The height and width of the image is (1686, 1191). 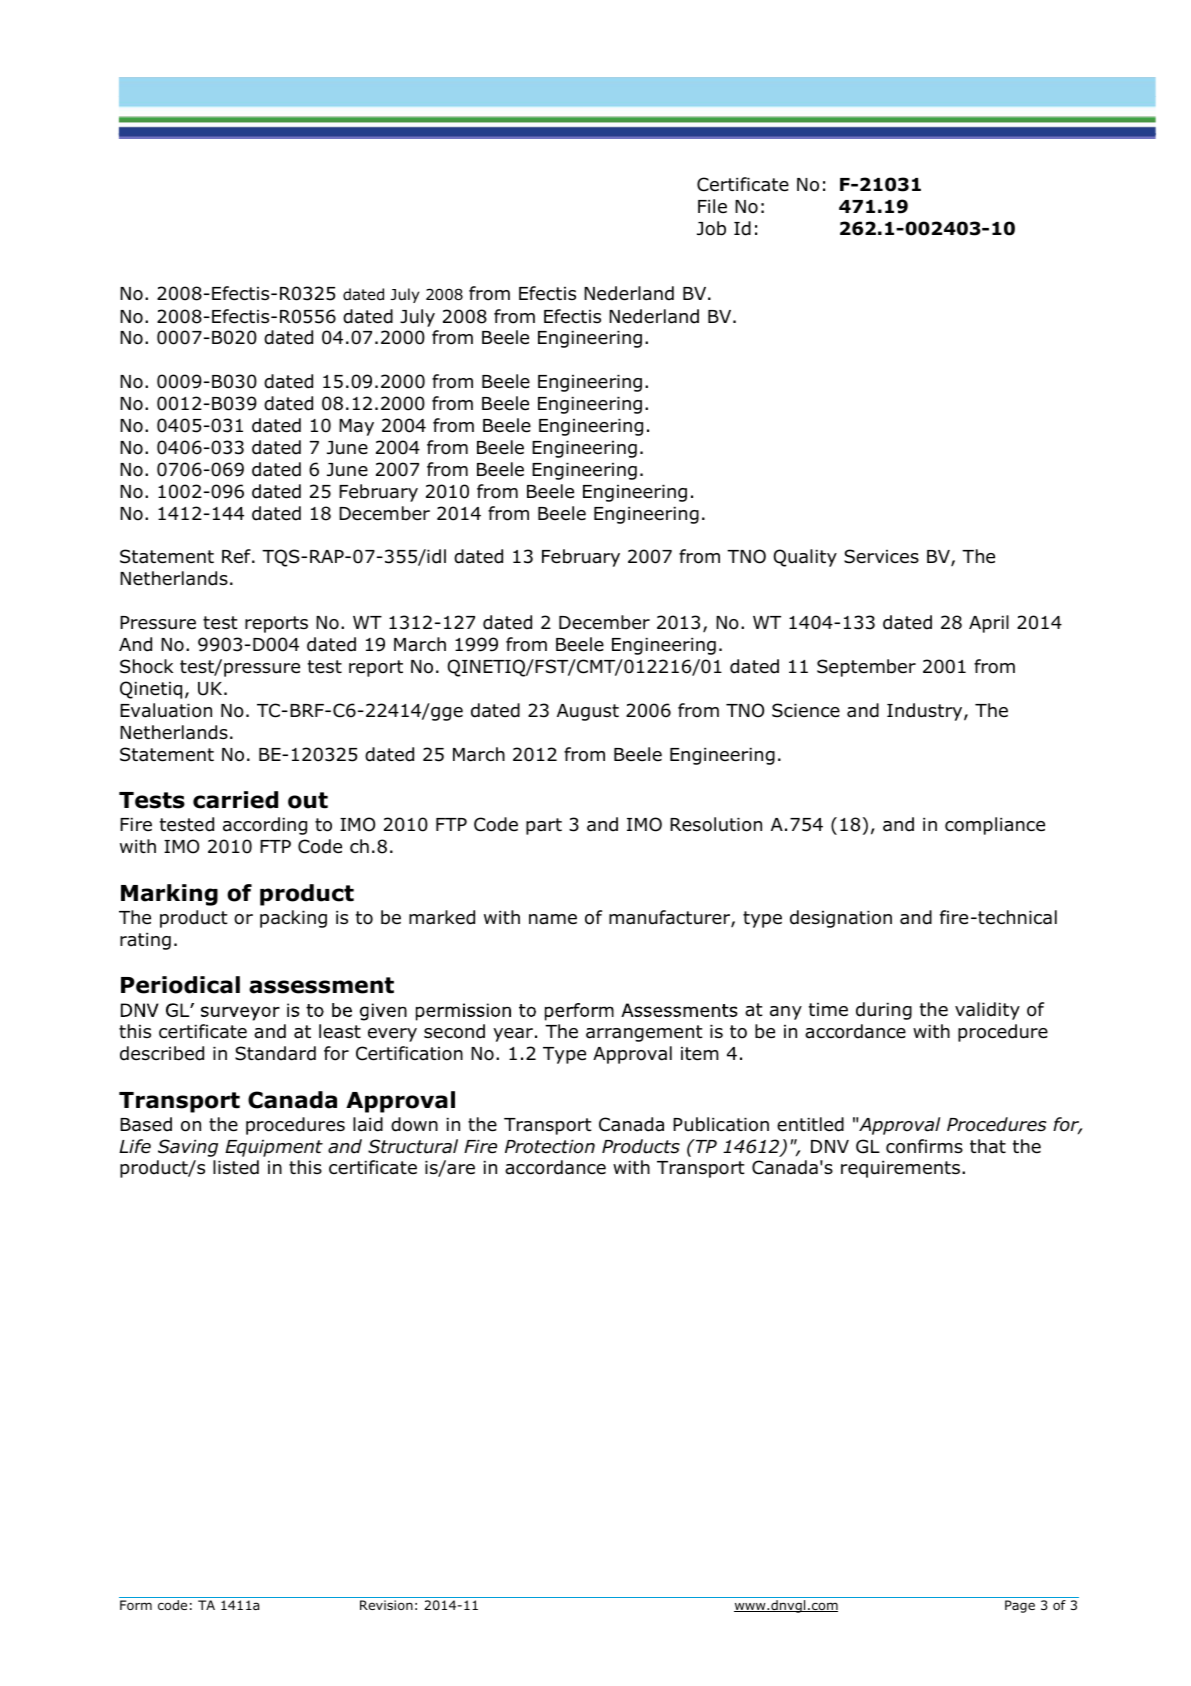 What do you see at coordinates (588, 712) in the image?
I see `August` at bounding box center [588, 712].
